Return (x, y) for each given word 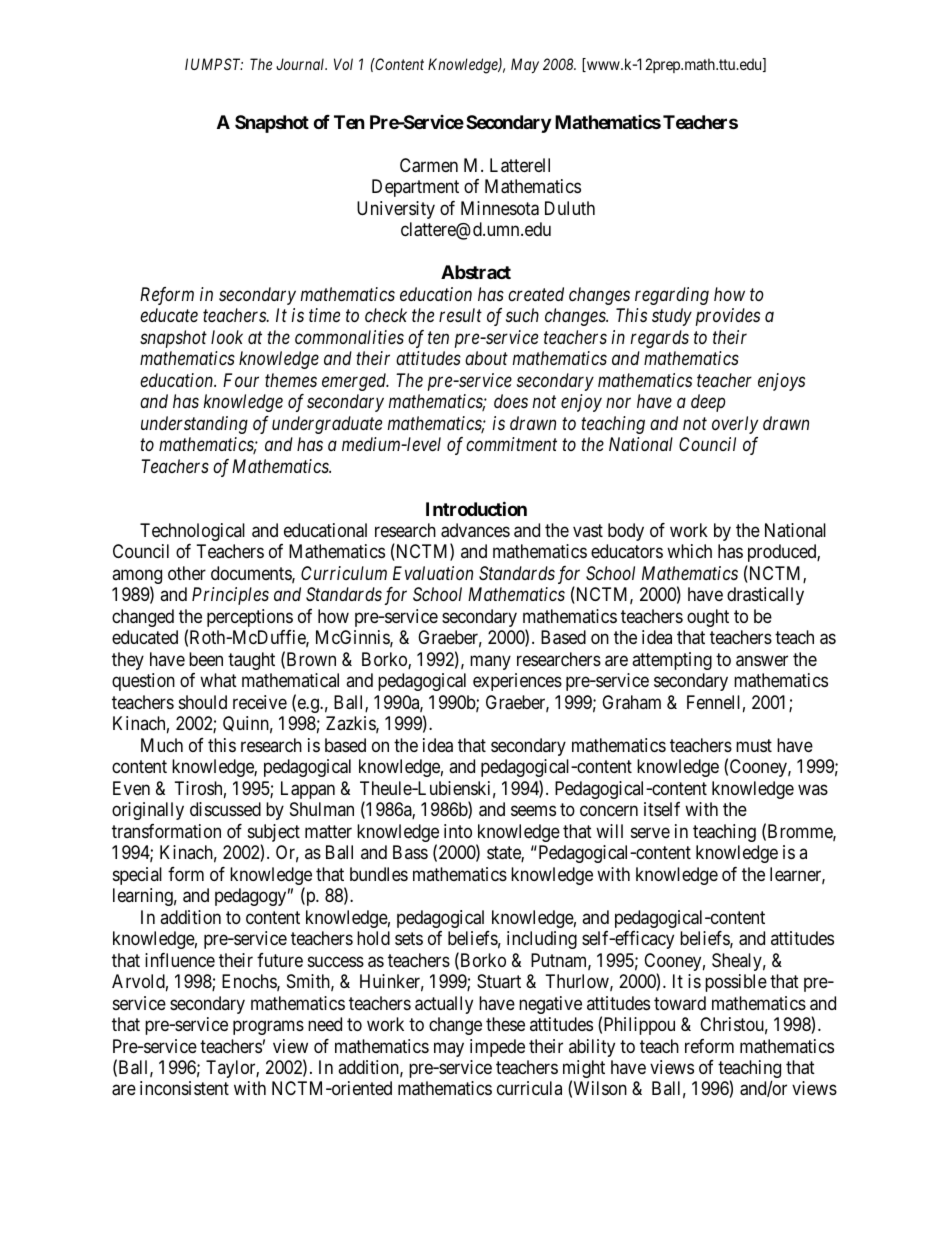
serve (650, 832)
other (187, 573)
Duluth (570, 208)
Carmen (429, 165)
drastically (765, 596)
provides (728, 317)
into (458, 831)
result (460, 315)
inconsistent (184, 1088)
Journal (301, 64)
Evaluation (433, 573)
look (227, 337)
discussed (225, 809)
